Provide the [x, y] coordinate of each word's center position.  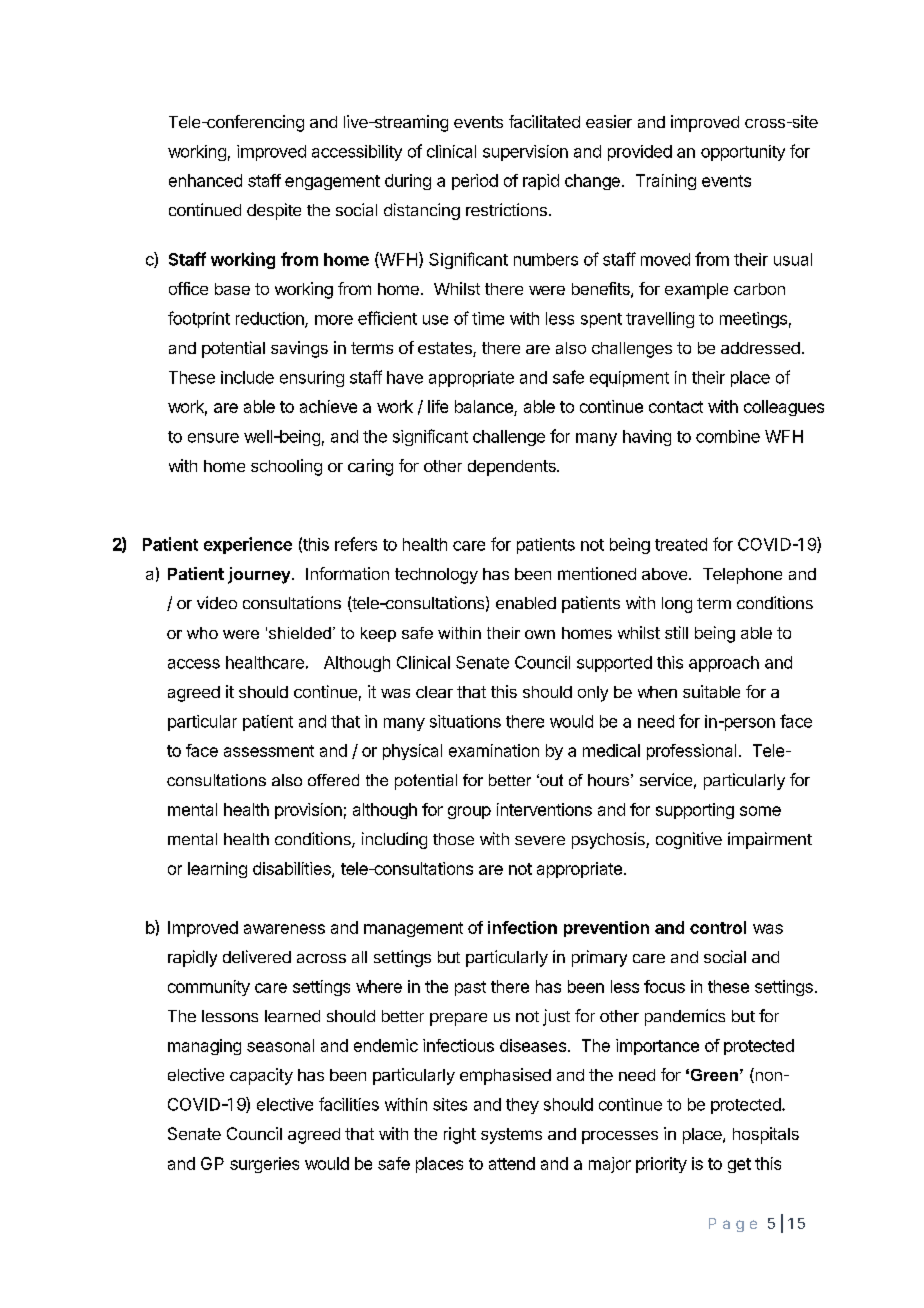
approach [724, 664]
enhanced [205, 180]
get [739, 1165]
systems [511, 1136]
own [540, 634]
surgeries [264, 1165]
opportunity [743, 153]
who [202, 633]
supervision [525, 153]
